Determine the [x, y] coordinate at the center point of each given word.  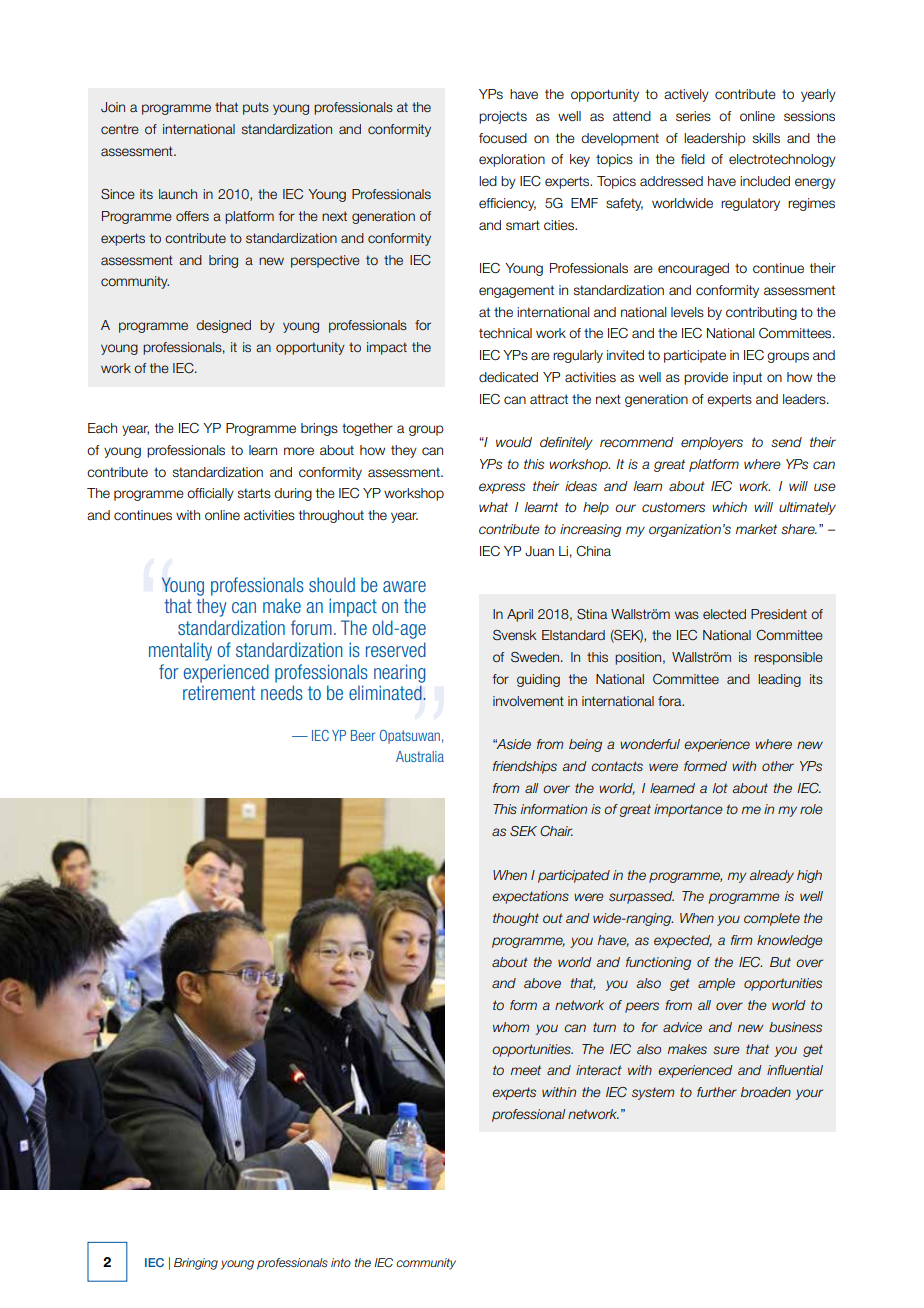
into [341, 1262]
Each [102, 428]
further [717, 1092]
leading [779, 680]
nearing [400, 673]
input [747, 378]
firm [742, 940]
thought [516, 919]
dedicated [508, 377]
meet [526, 1070]
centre [120, 129]
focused [503, 138]
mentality [180, 651]
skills [766, 138]
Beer [363, 735]
